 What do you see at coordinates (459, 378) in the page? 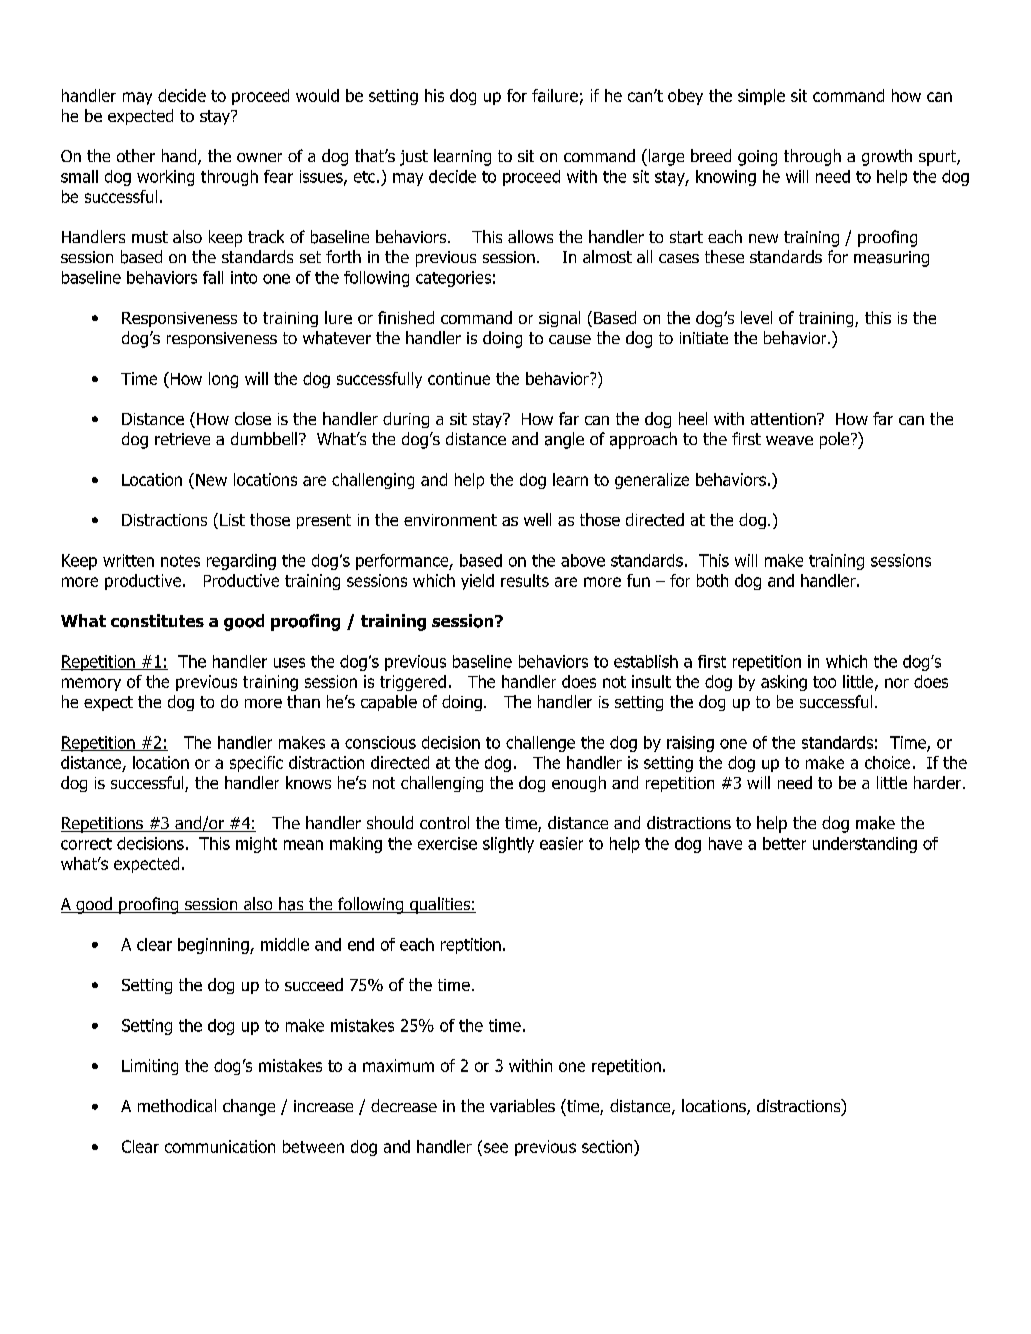
I see `continue` at bounding box center [459, 378].
